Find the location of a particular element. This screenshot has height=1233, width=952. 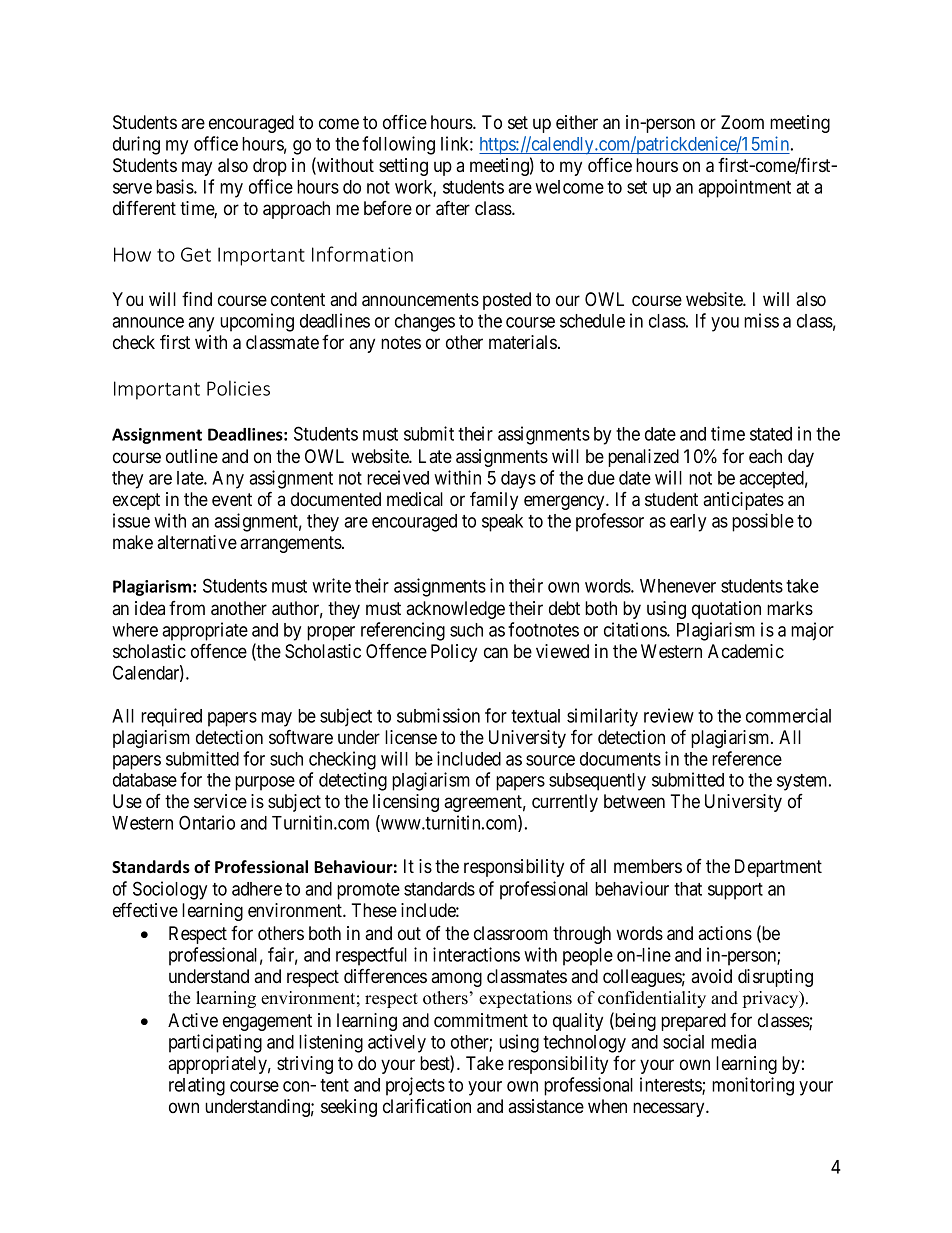

from is located at coordinates (187, 608).
